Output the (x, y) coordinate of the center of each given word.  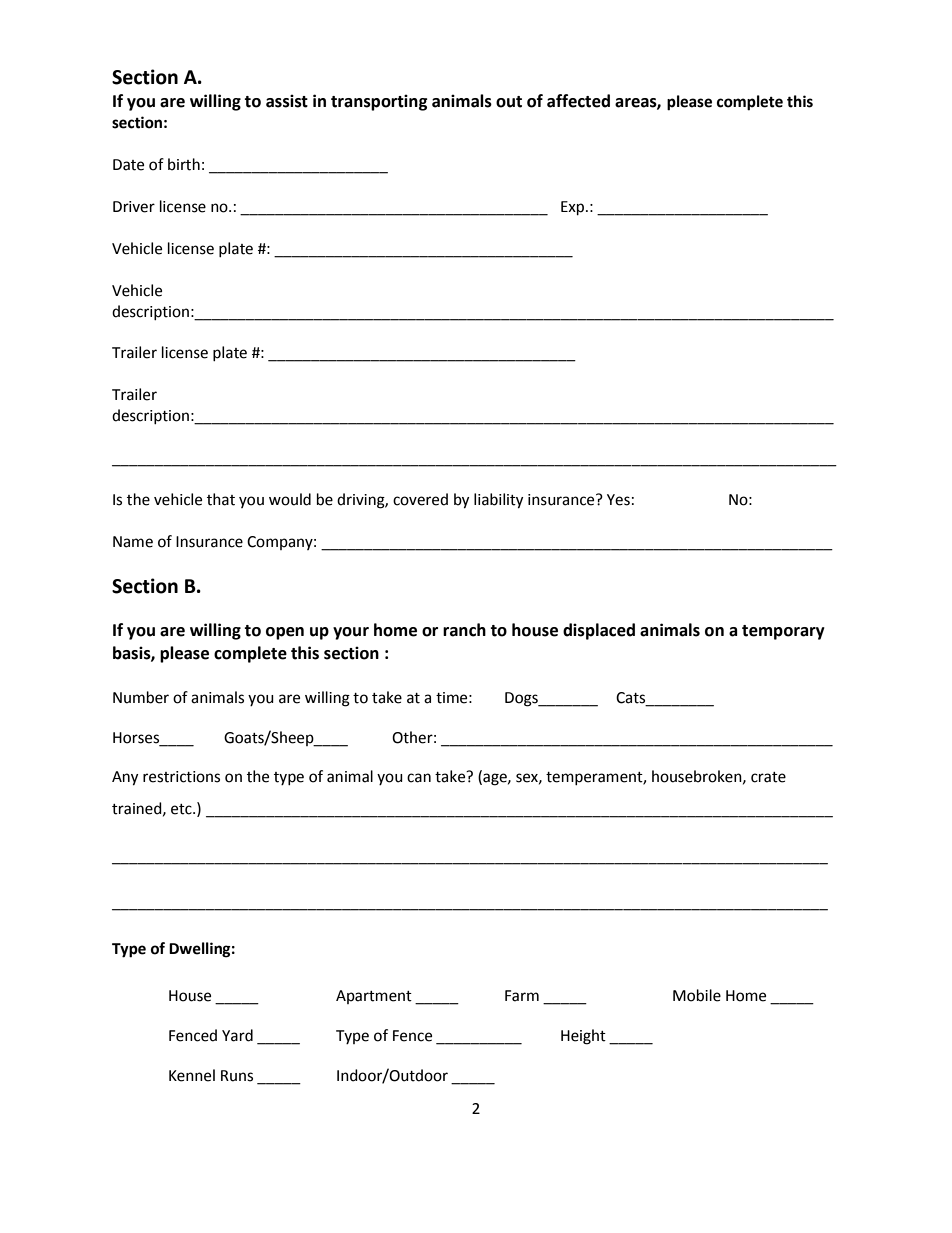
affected (578, 101)
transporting (379, 102)
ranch (464, 630)
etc (182, 809)
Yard (237, 1035)
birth (184, 164)
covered (420, 499)
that (221, 499)
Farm (522, 996)
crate (768, 777)
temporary (783, 632)
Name (133, 542)
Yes (618, 500)
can (419, 778)
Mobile (697, 995)
